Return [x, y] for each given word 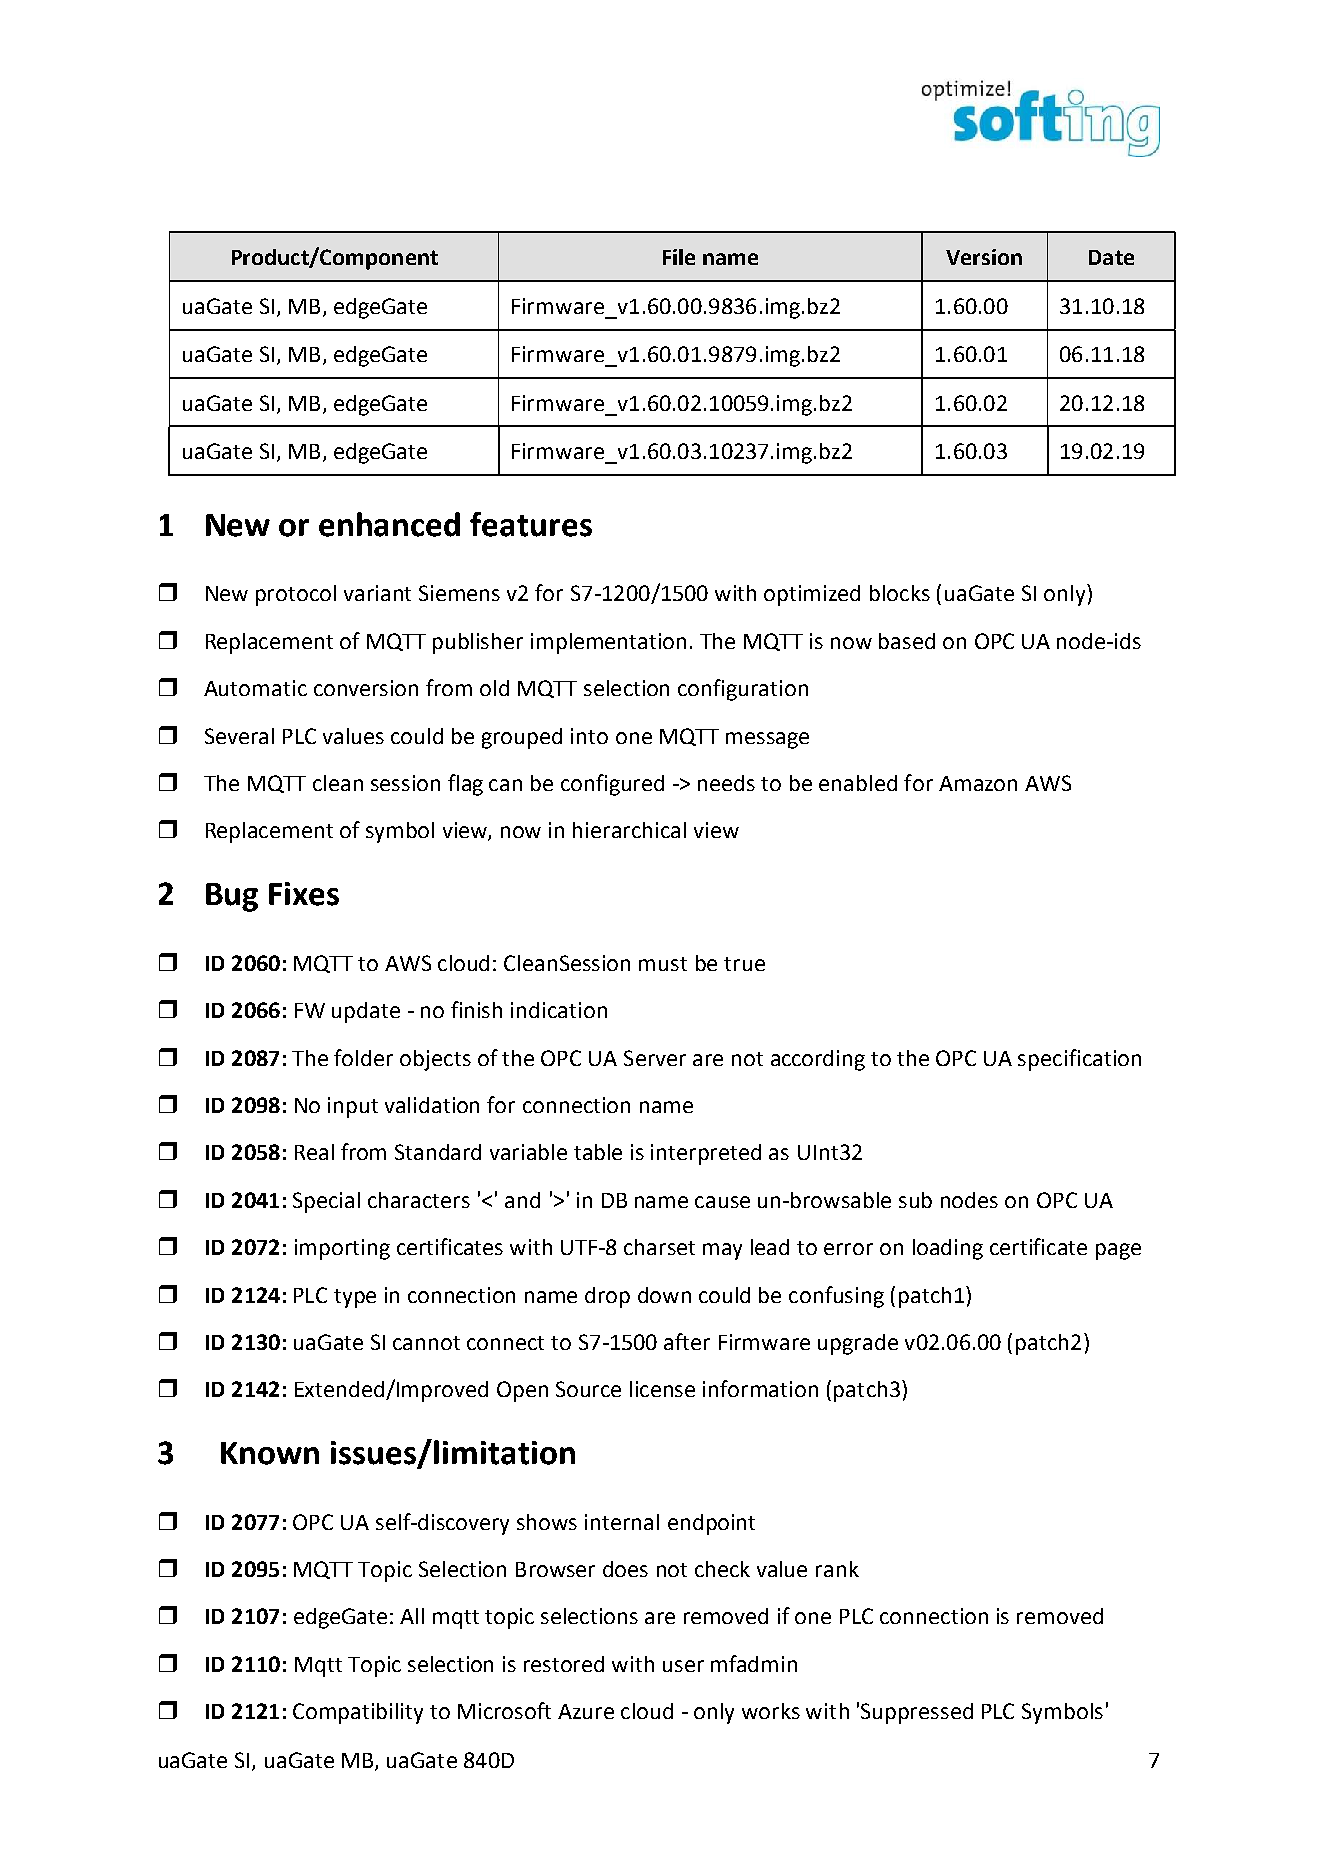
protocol [296, 595]
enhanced [389, 524]
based [907, 641]
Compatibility [358, 1713]
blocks [900, 593]
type [355, 1298]
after [687, 1341]
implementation [608, 643]
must [663, 964]
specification [1079, 1060]
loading [948, 1249]
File [679, 257]
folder [363, 1057]
